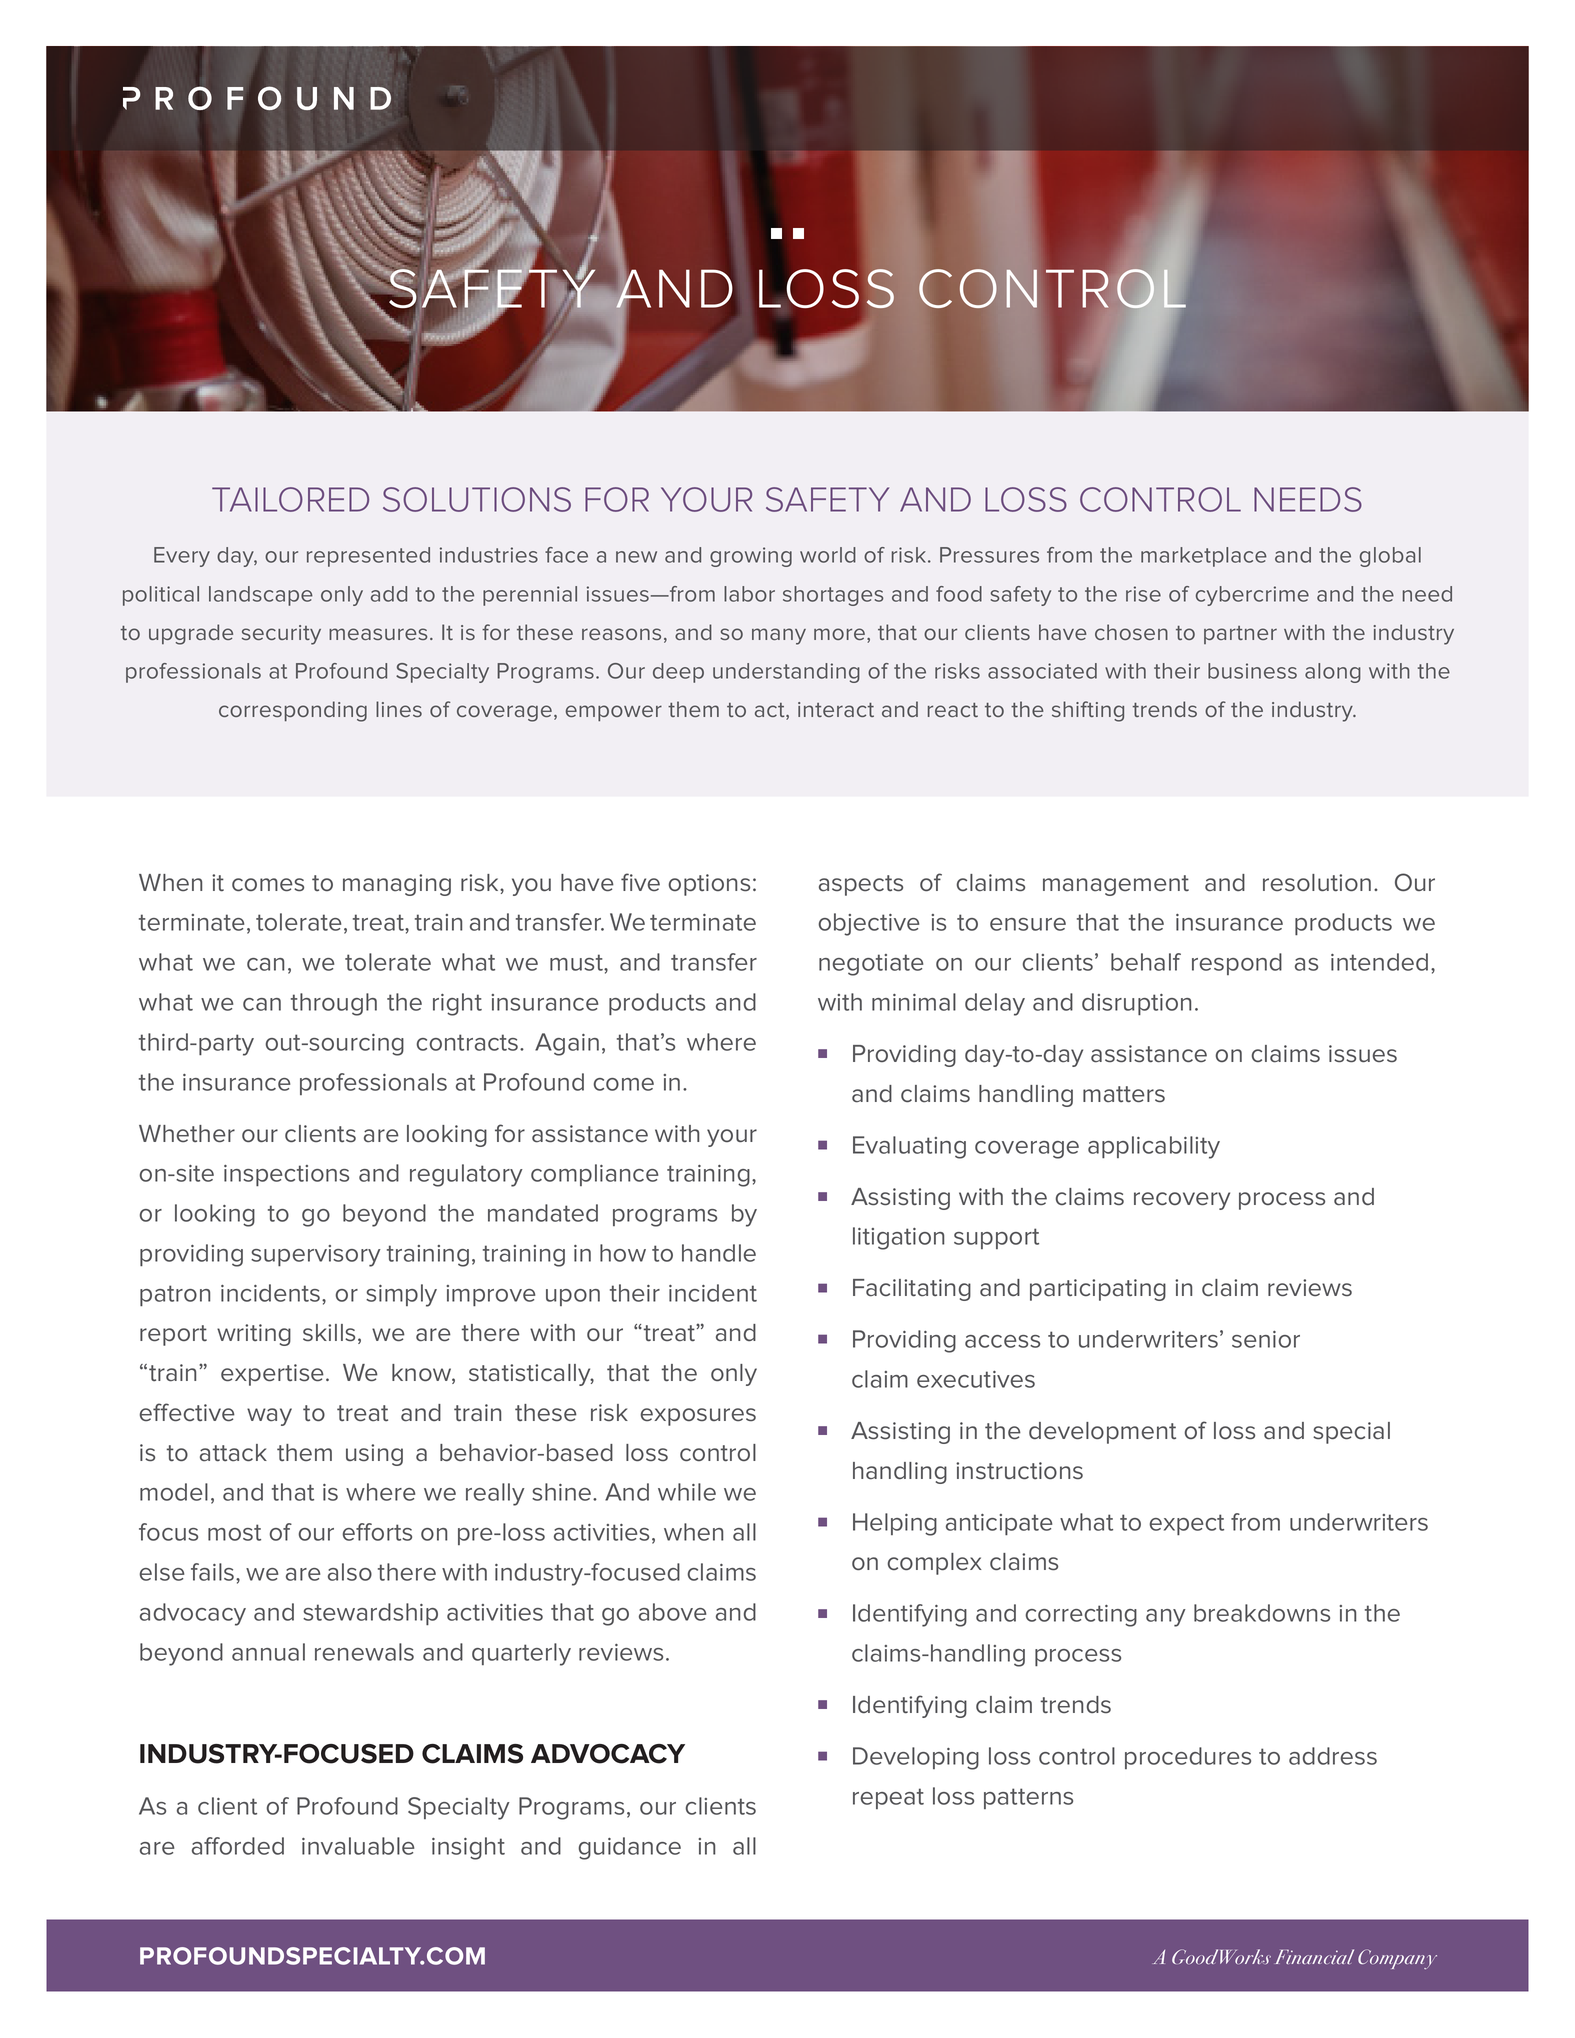  What do you see at coordinates (350, 1572) in the image?
I see `also` at bounding box center [350, 1572].
